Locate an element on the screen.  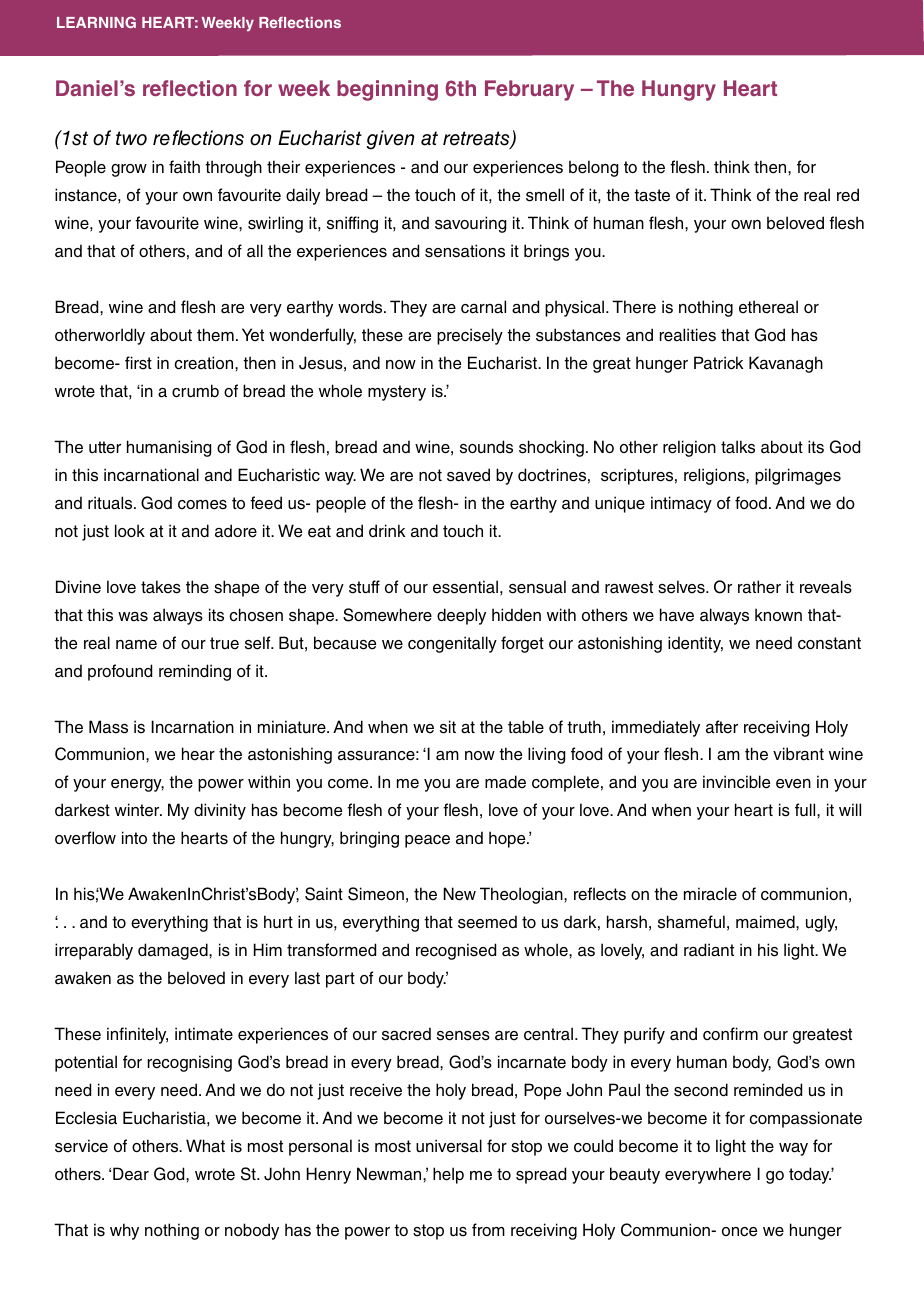
was is located at coordinates (133, 617).
